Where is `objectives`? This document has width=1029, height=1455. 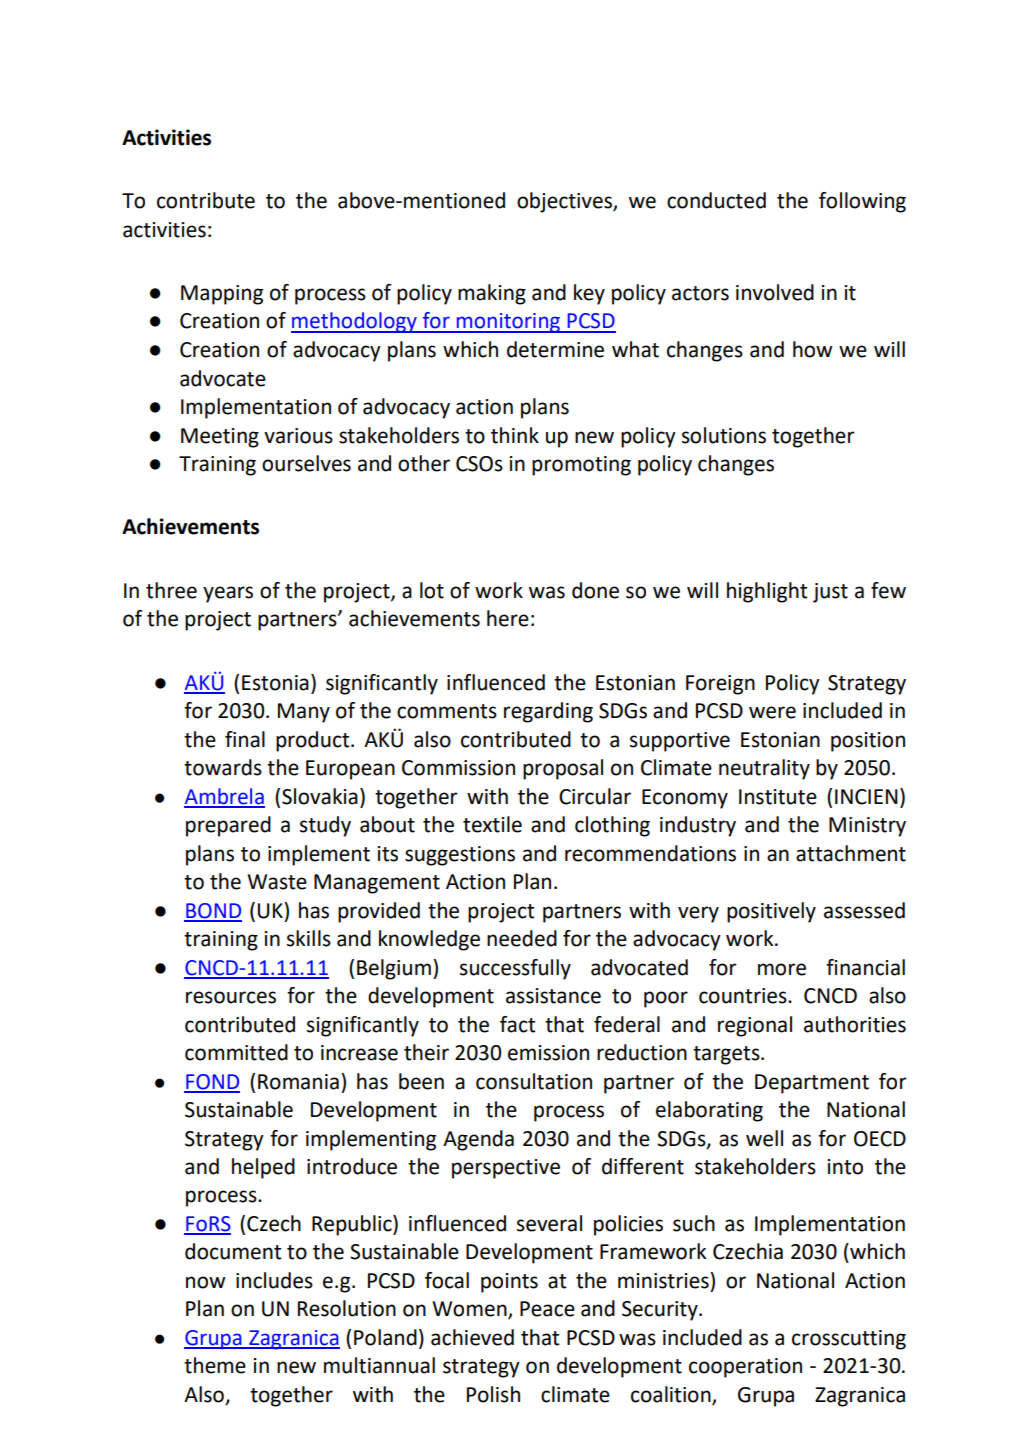
objectives is located at coordinates (565, 202).
